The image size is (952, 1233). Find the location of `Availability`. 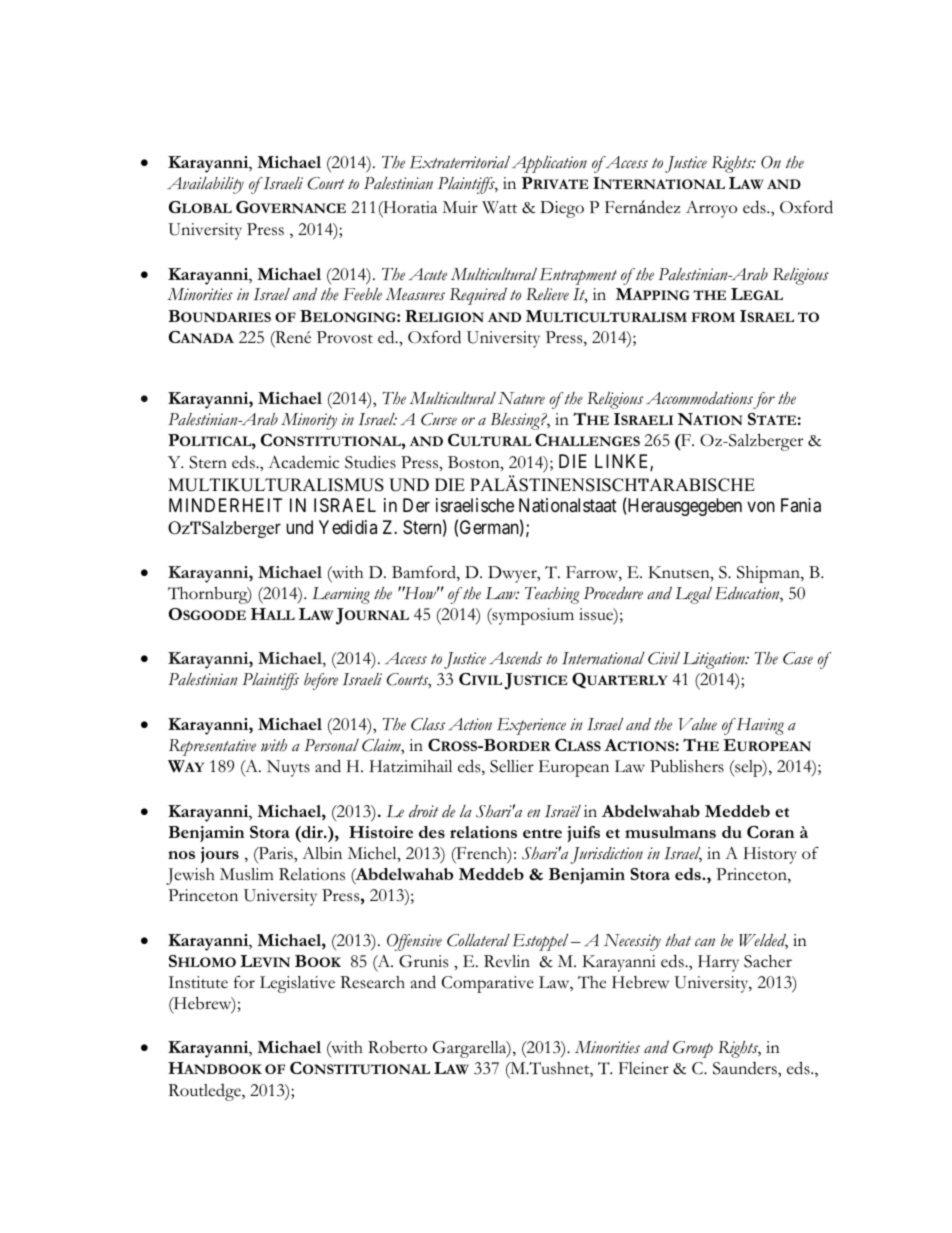

Availability is located at coordinates (205, 185).
